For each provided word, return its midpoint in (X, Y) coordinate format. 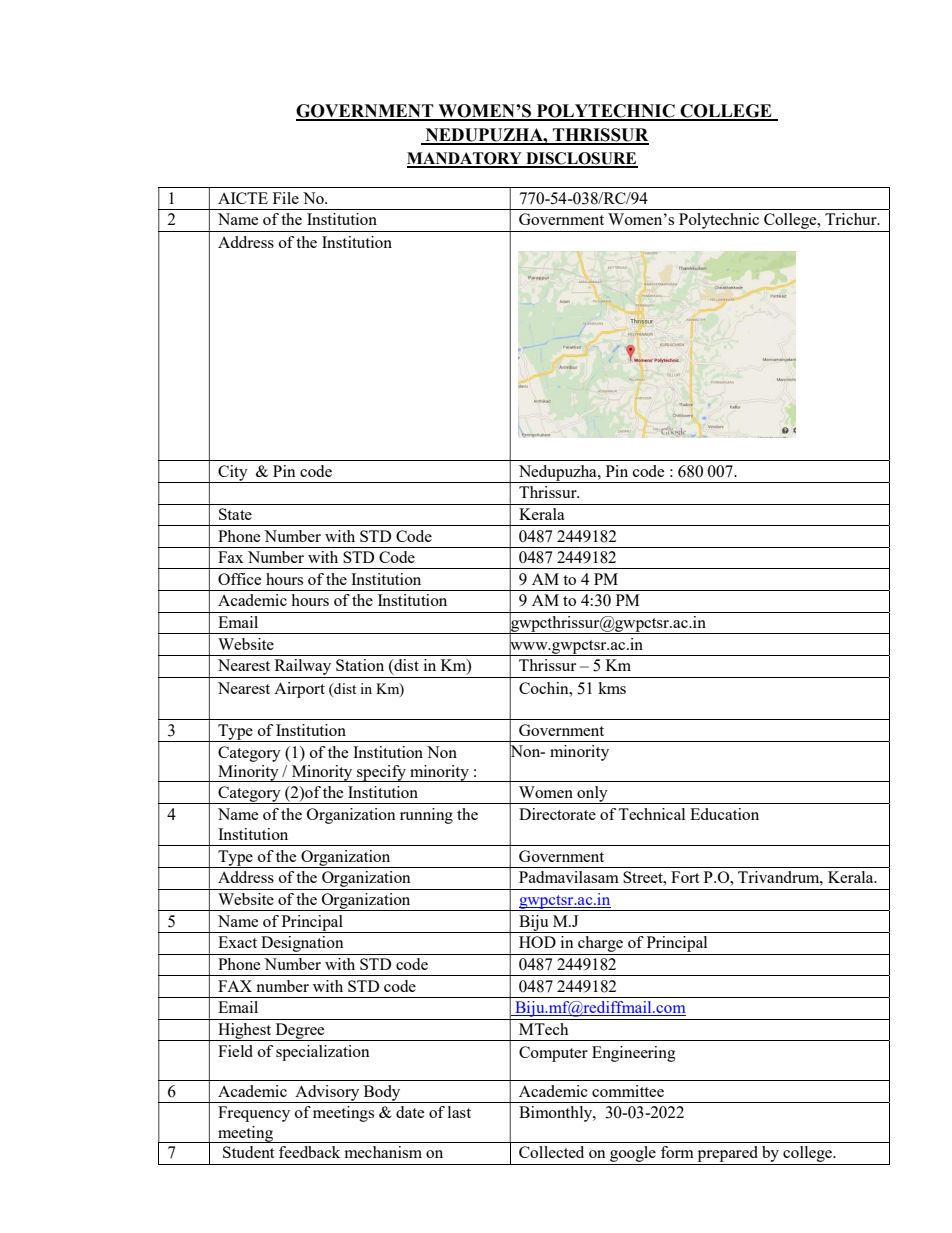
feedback (309, 1152)
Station (360, 665)
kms (612, 688)
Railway (303, 668)
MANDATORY (465, 159)
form (677, 1152)
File (286, 198)
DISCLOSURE (581, 159)
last (459, 1112)
